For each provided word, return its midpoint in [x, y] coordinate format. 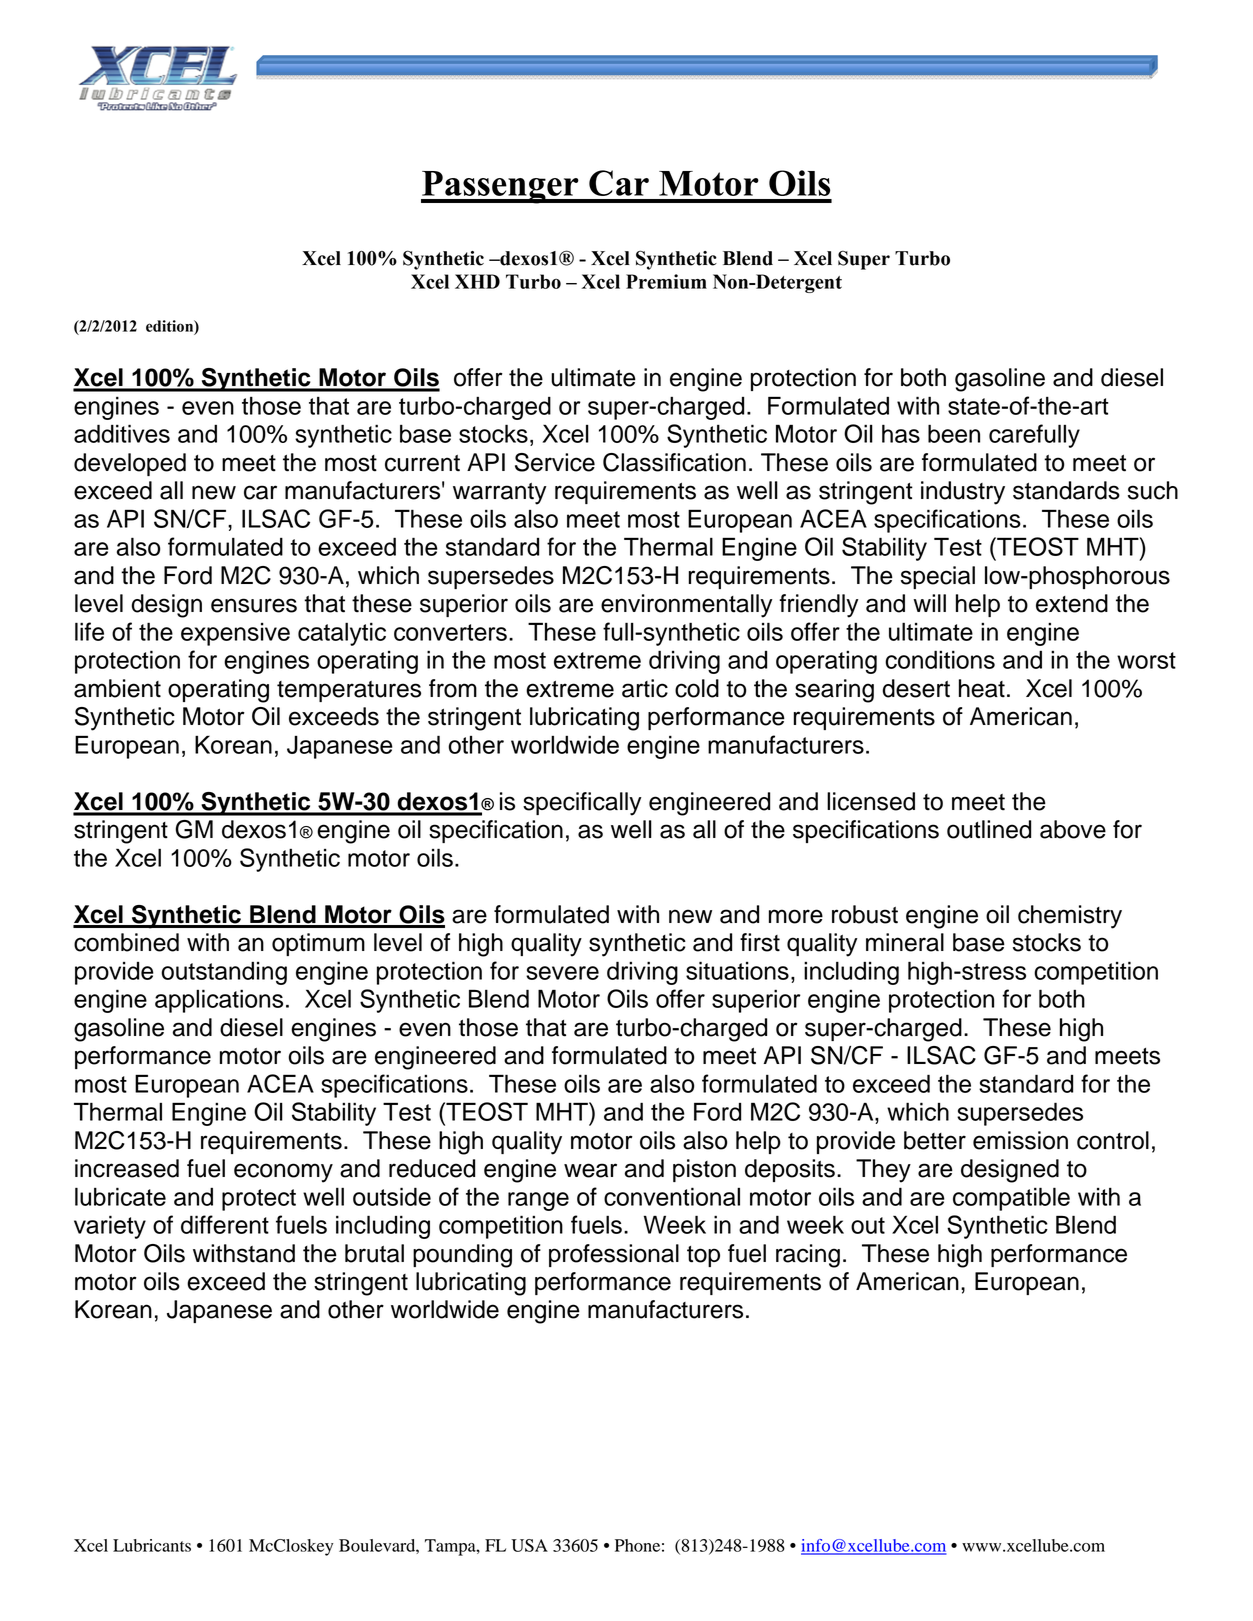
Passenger [501, 187]
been [954, 433]
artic [645, 688]
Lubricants [152, 1545]
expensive [235, 634]
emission [1020, 1140]
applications [219, 1001]
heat [982, 688]
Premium [666, 281]
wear [590, 1170]
